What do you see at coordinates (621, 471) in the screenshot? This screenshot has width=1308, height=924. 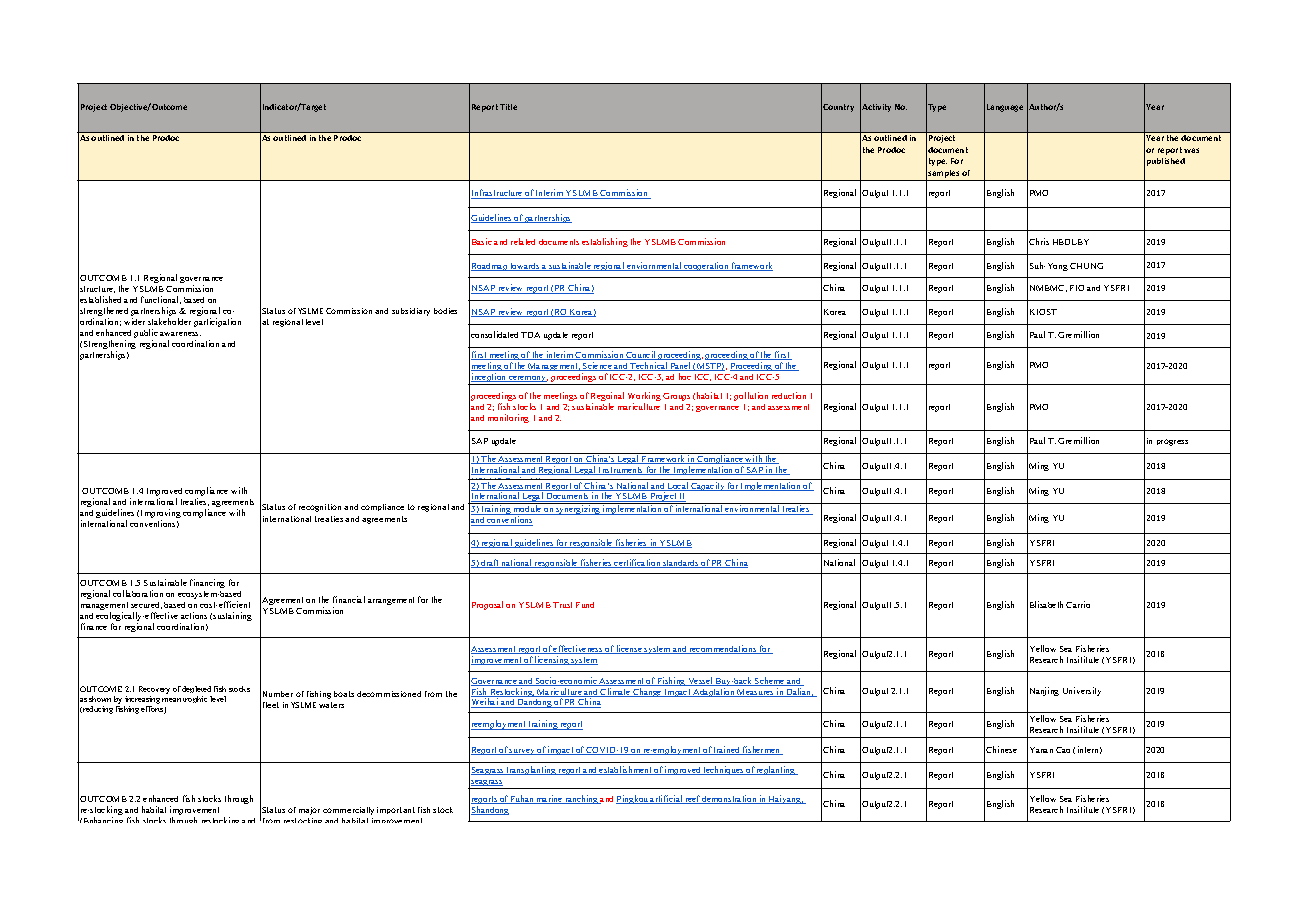 I see `Instruments` at bounding box center [621, 471].
